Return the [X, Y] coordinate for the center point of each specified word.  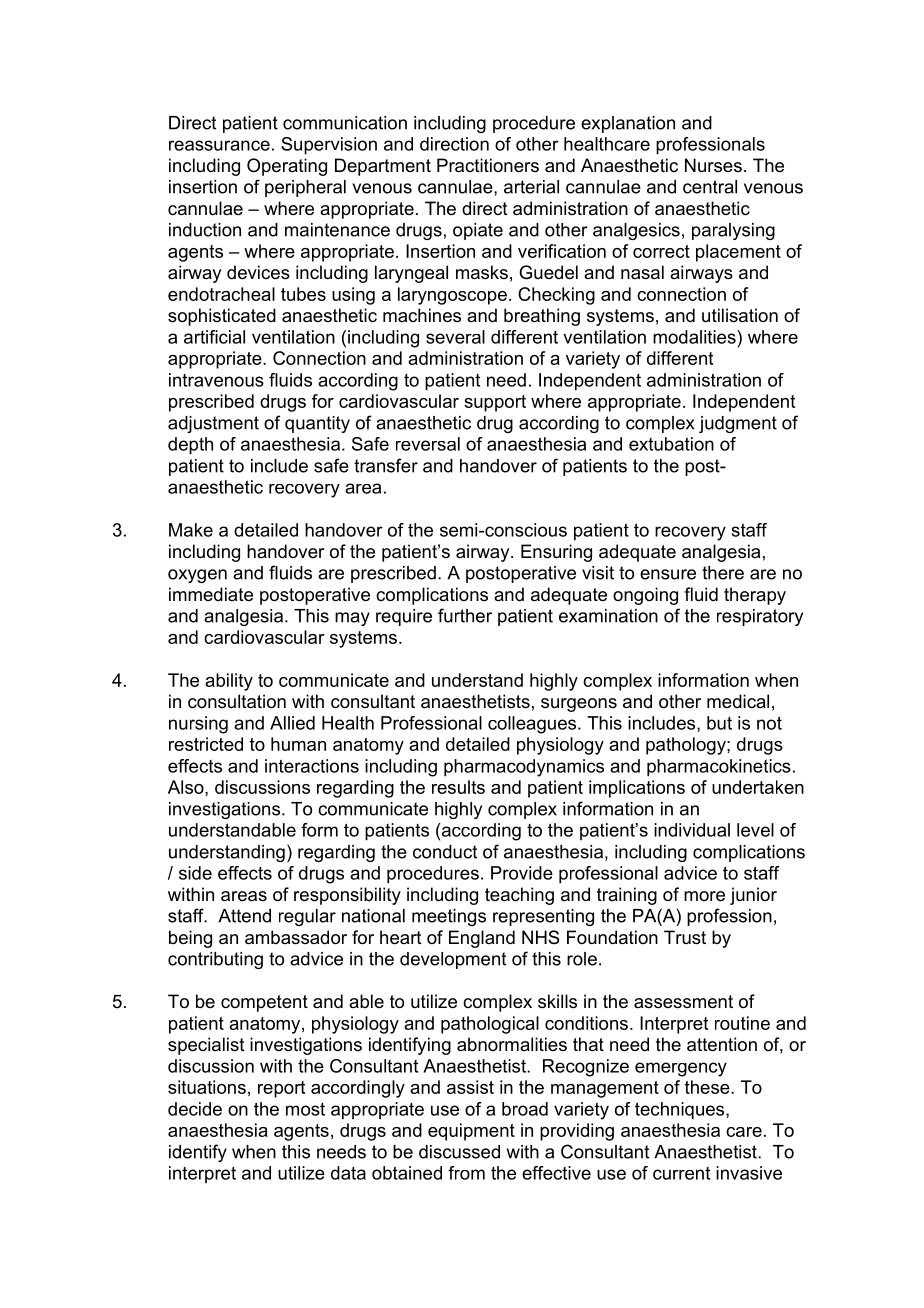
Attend [244, 916]
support [495, 403]
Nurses [713, 165]
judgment [738, 424]
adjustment [213, 424]
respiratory [760, 617]
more [704, 896]
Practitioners [488, 165]
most [305, 1109]
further [465, 615]
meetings [449, 917]
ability [229, 682]
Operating [287, 167]
